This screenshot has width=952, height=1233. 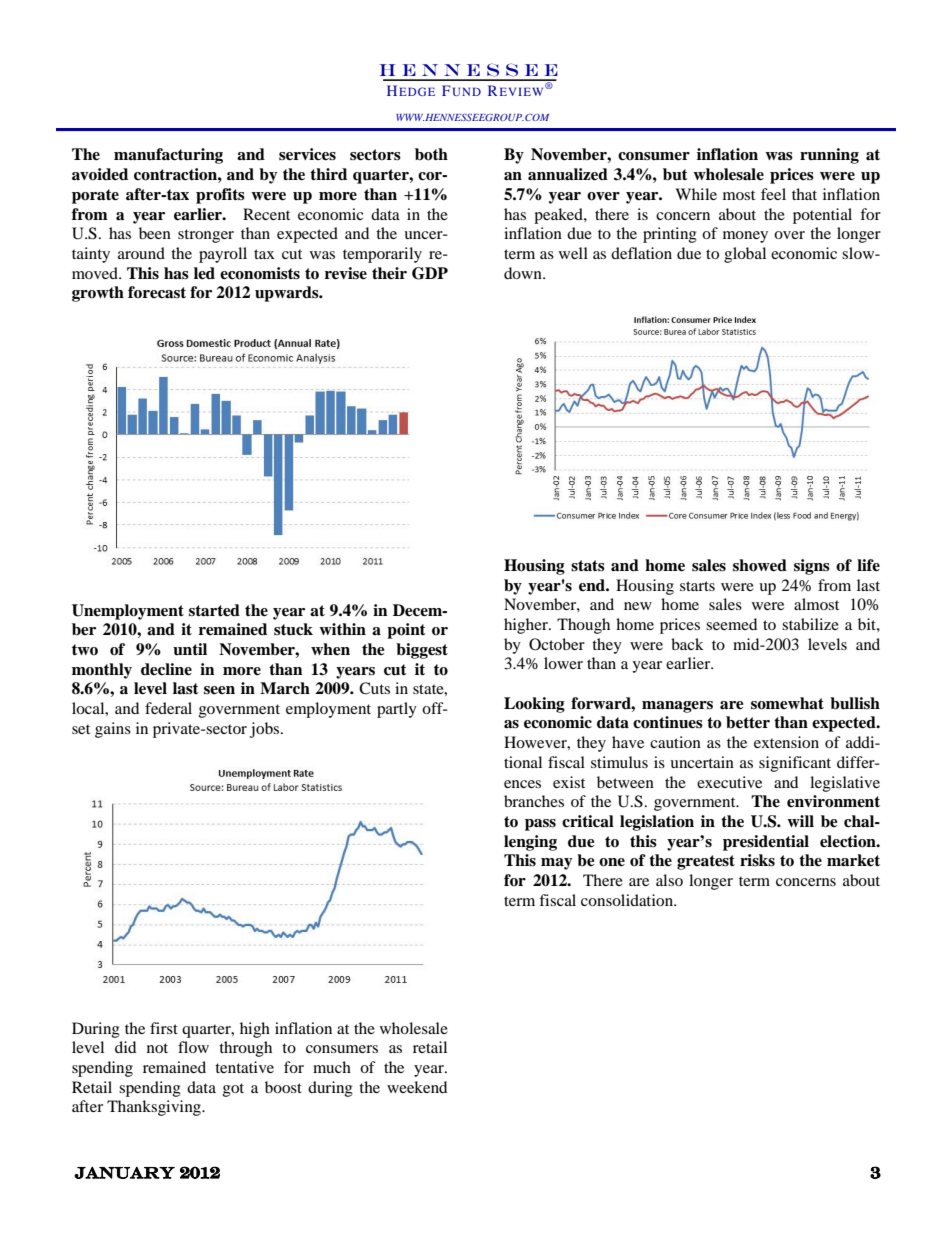 I want to click on jobs, so click(x=266, y=730).
